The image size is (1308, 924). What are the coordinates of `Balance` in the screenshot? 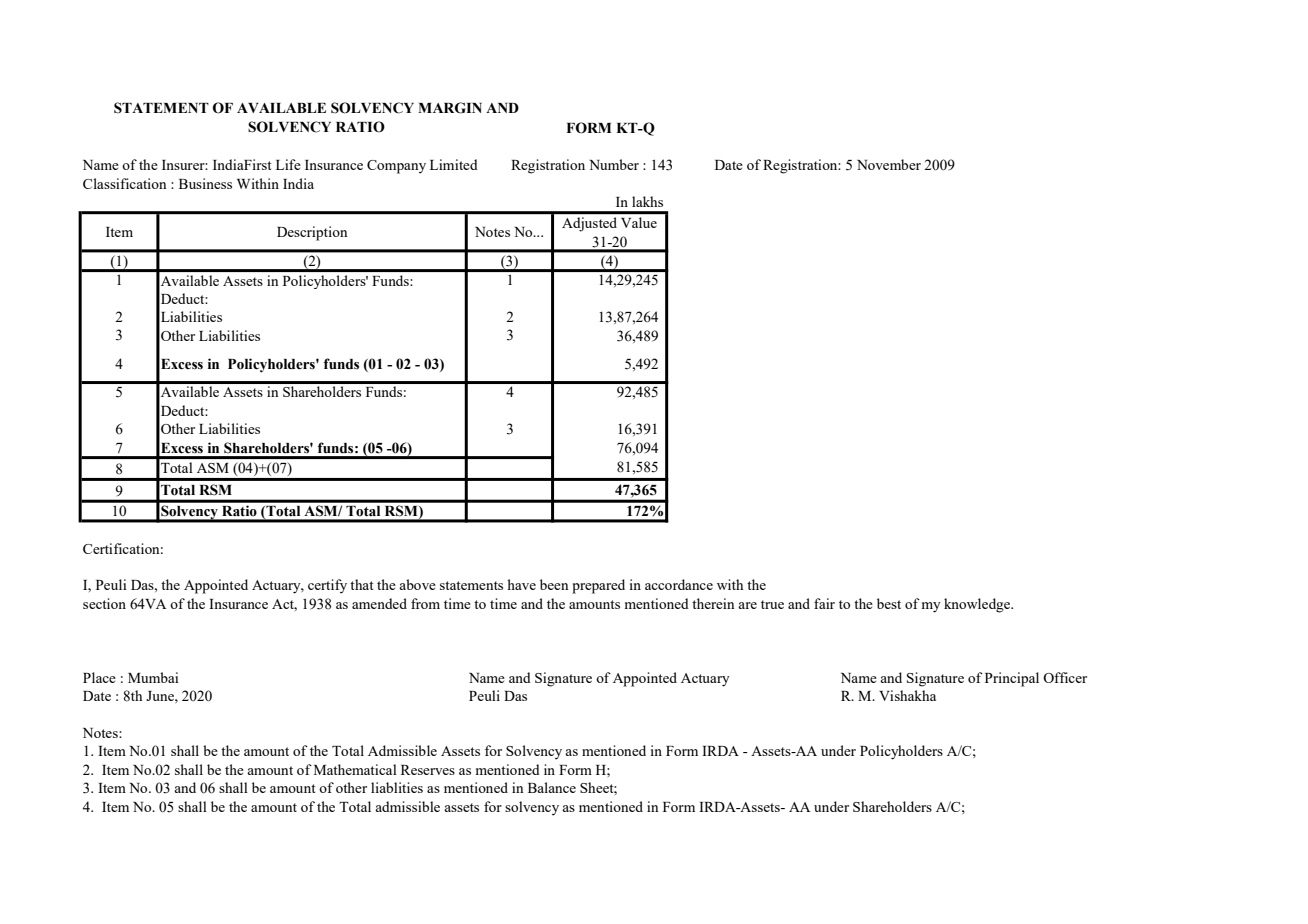 It's located at (552, 787).
